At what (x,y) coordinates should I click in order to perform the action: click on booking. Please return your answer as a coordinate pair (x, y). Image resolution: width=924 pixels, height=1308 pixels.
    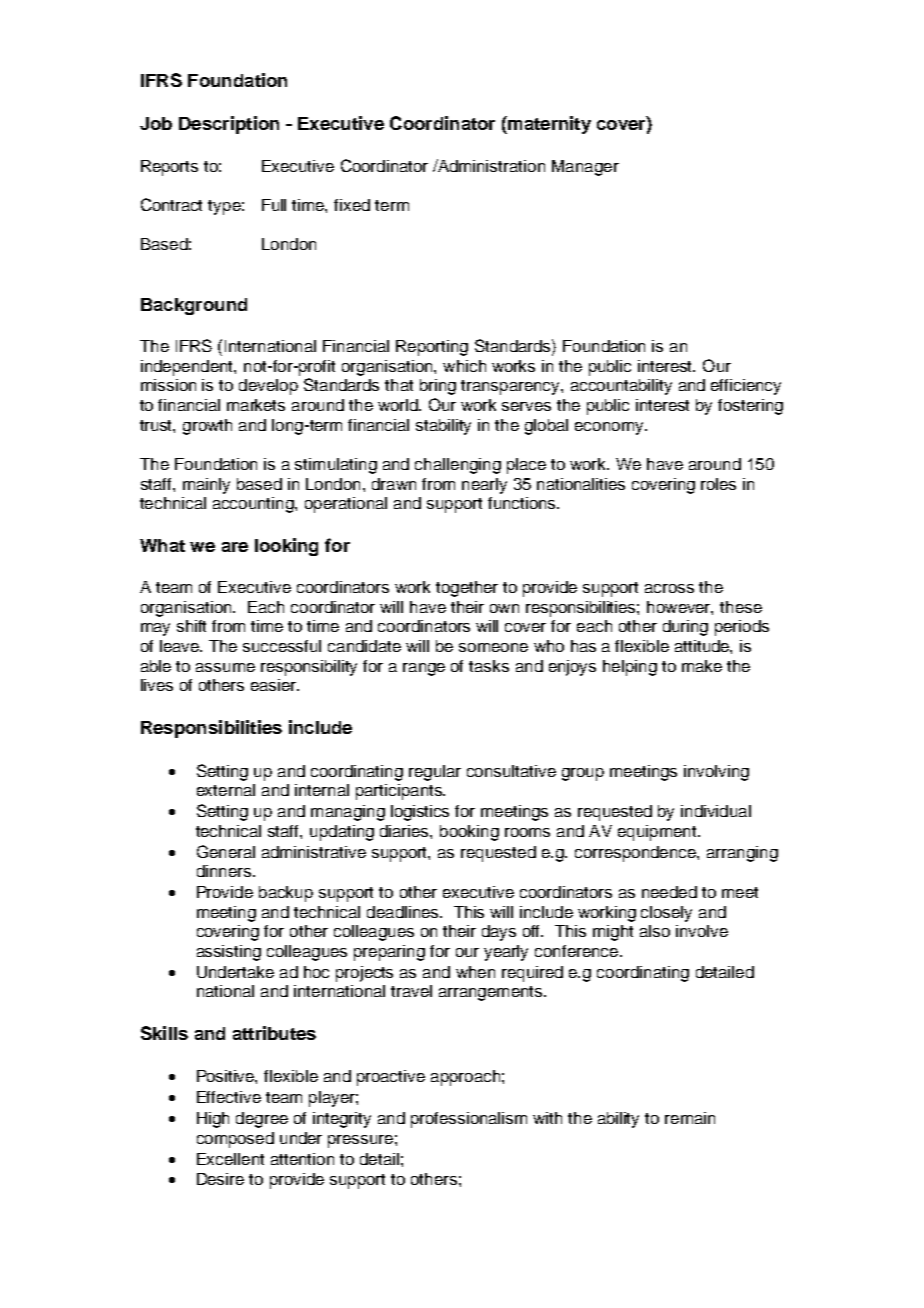
    Looking at the image, I should click on (469, 833).
